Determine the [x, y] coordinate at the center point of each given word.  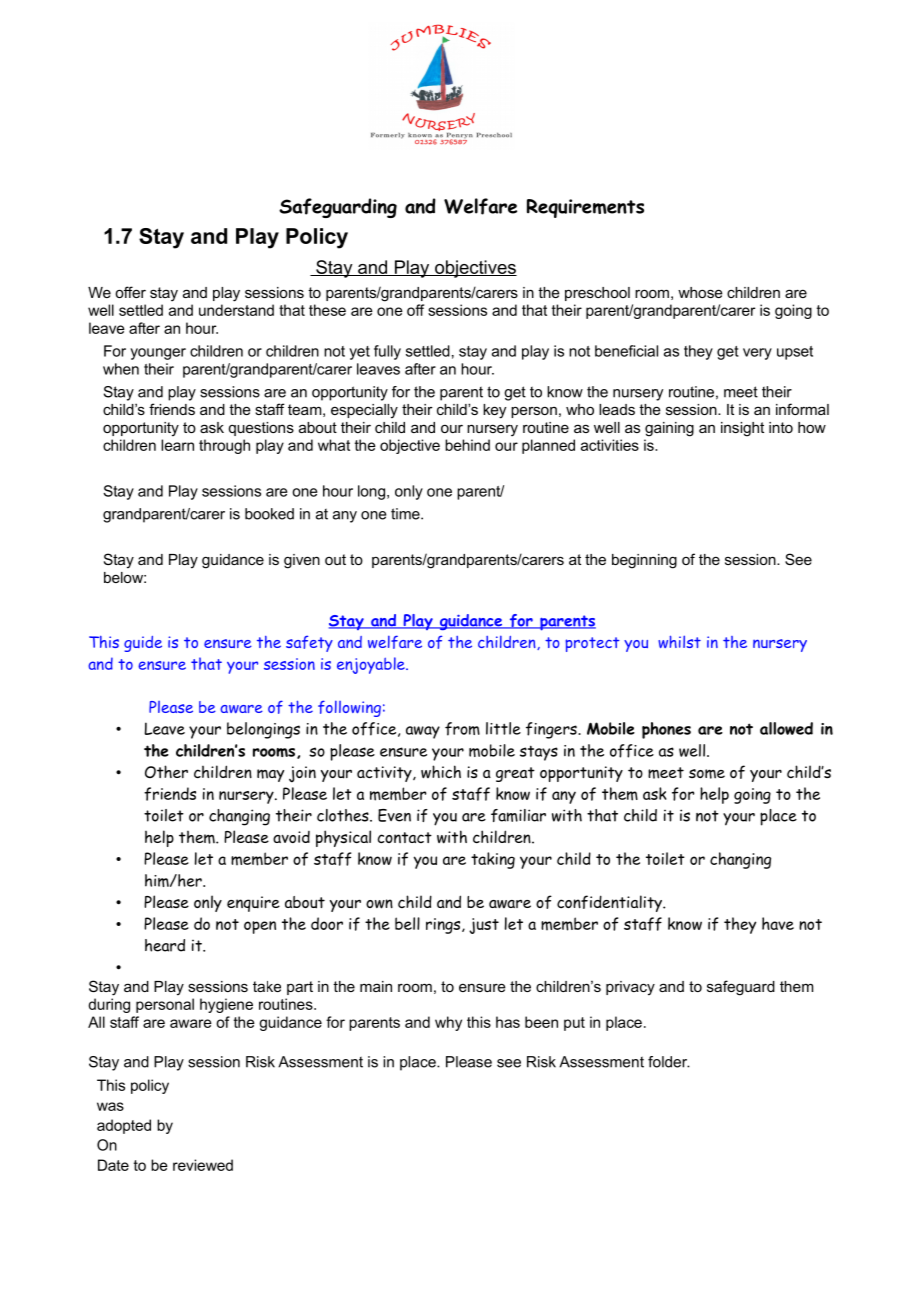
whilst [679, 641]
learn [177, 445]
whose [700, 292]
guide [143, 644]
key [494, 411]
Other [166, 771]
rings [444, 926]
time [406, 514]
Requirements [585, 208]
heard [165, 945]
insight [742, 429]
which [441, 772]
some [707, 774]
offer [130, 292]
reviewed [203, 1165]
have [778, 923]
